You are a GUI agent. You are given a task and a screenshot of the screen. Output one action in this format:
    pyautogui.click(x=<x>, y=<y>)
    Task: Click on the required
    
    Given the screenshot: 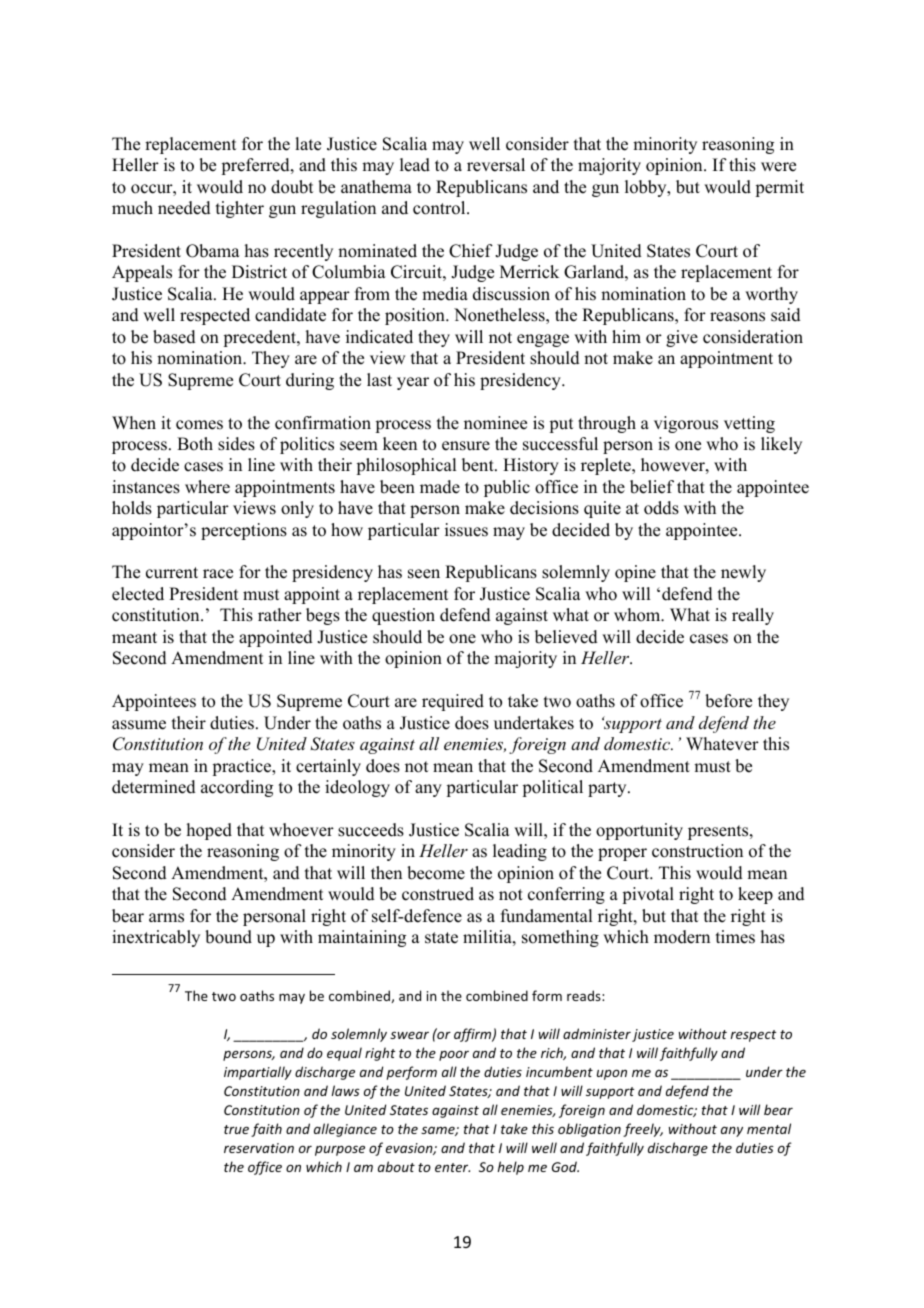 What is the action you would take?
    pyautogui.click(x=453, y=702)
